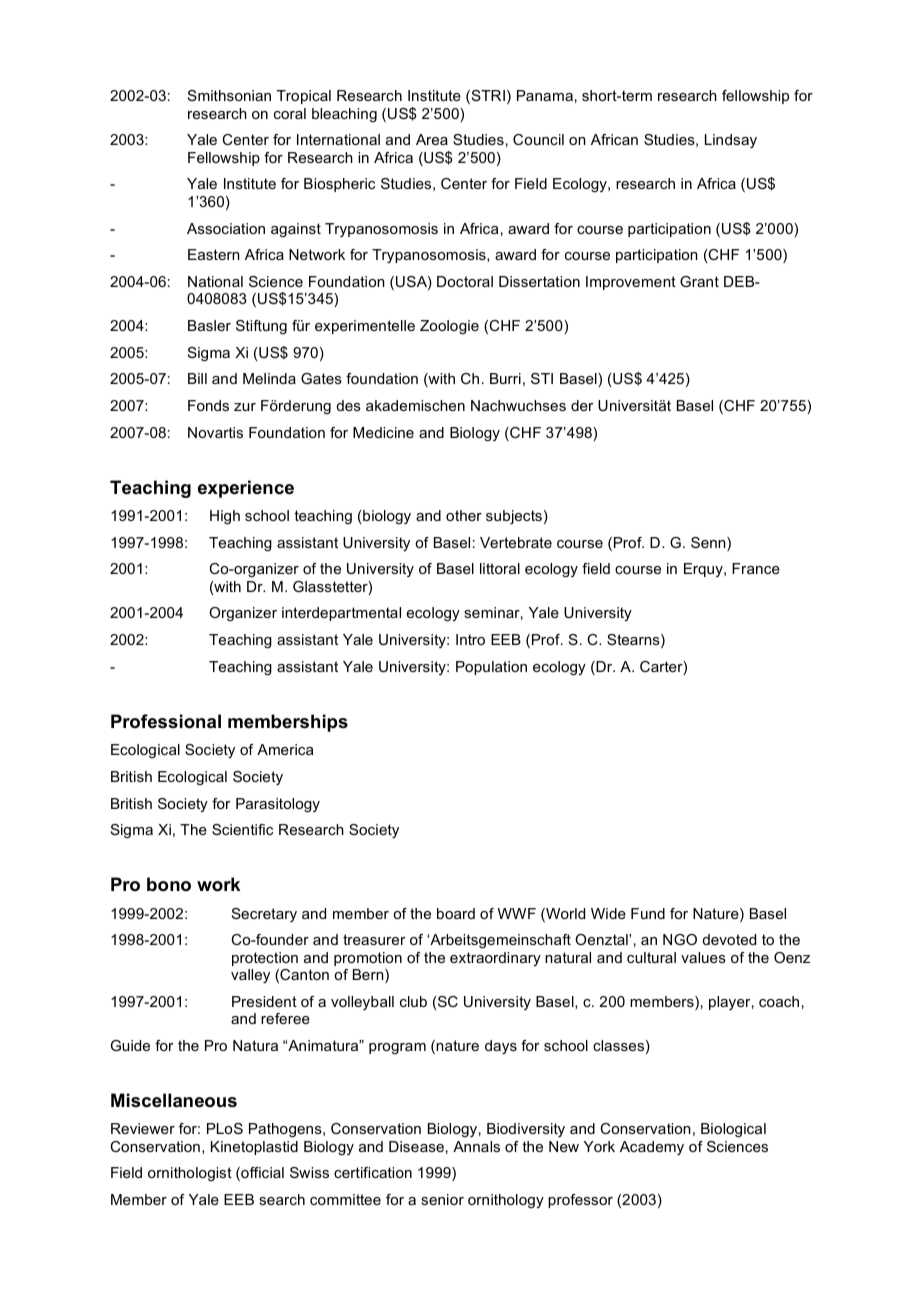 This screenshot has height=1308, width=924. Describe the element at coordinates (470, 639) in the screenshot. I see `Intro` at that location.
